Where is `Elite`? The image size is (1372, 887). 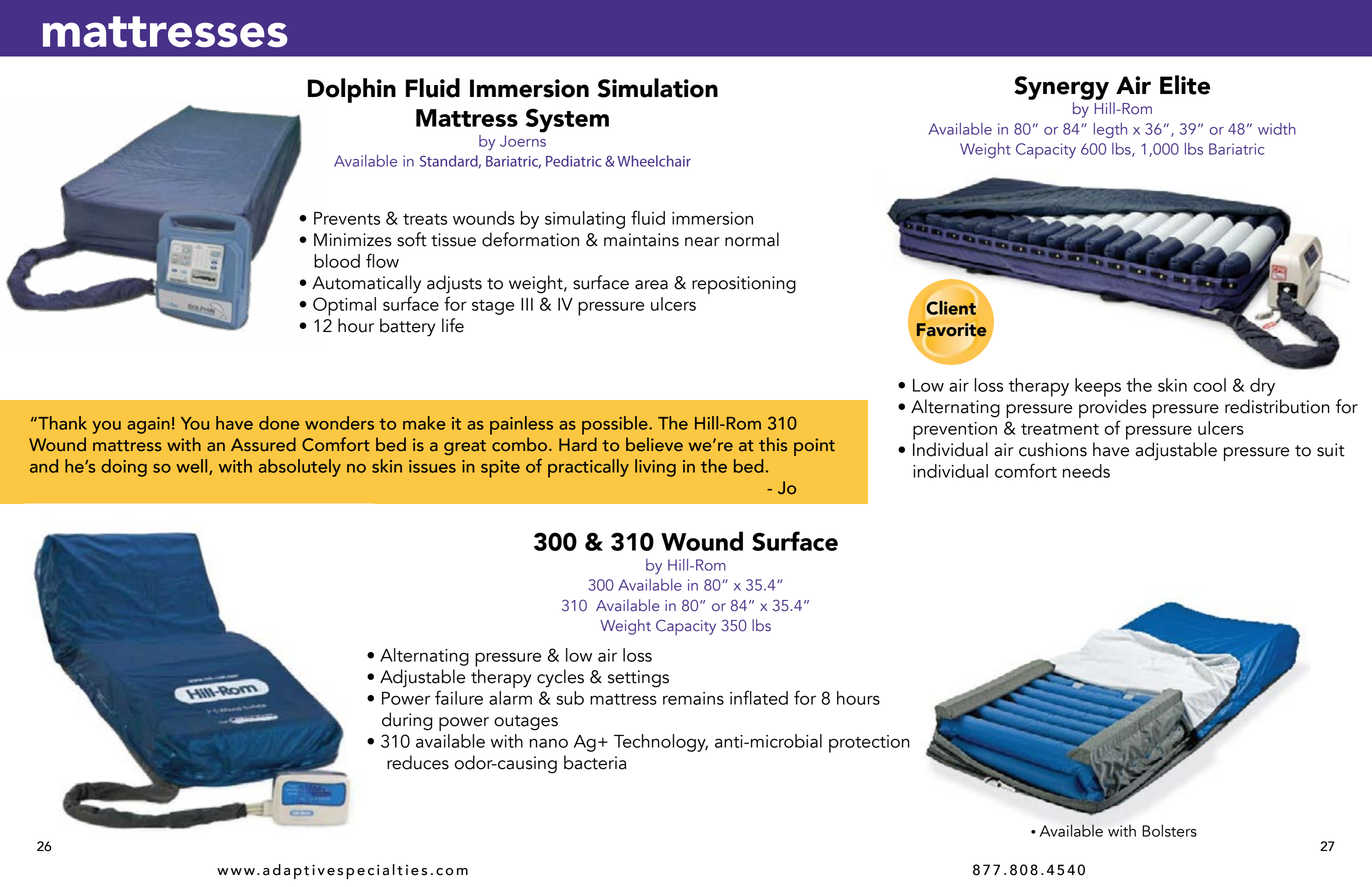 Elite is located at coordinates (1185, 85).
